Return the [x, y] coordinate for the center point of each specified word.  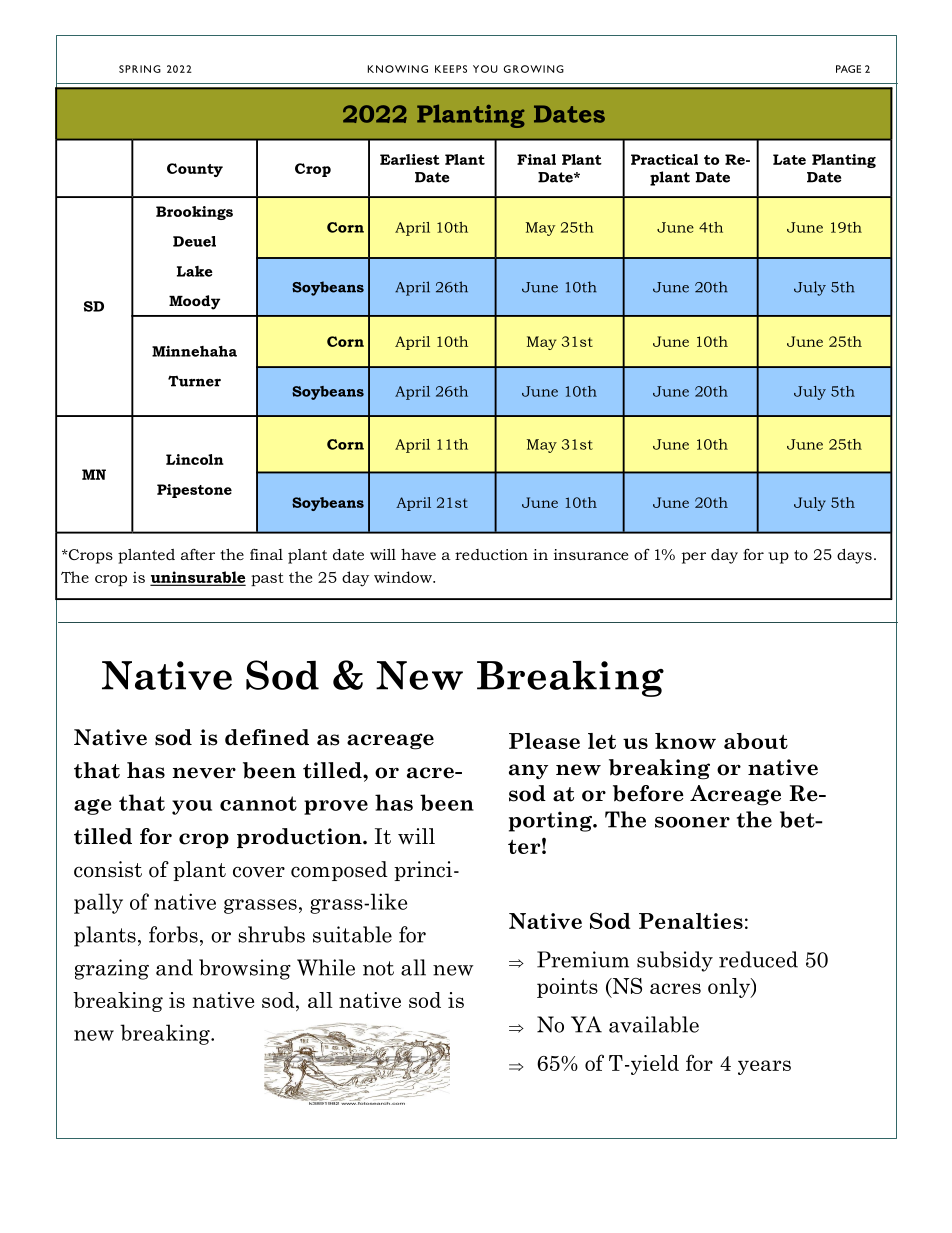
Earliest [410, 159]
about [756, 741]
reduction [491, 554]
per [694, 558]
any [528, 771]
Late [789, 159]
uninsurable [198, 578]
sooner [692, 822]
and [174, 967]
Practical [664, 159]
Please [544, 741]
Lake [195, 271]
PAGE [848, 69]
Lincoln [195, 459]
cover [259, 872]
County [195, 170]
